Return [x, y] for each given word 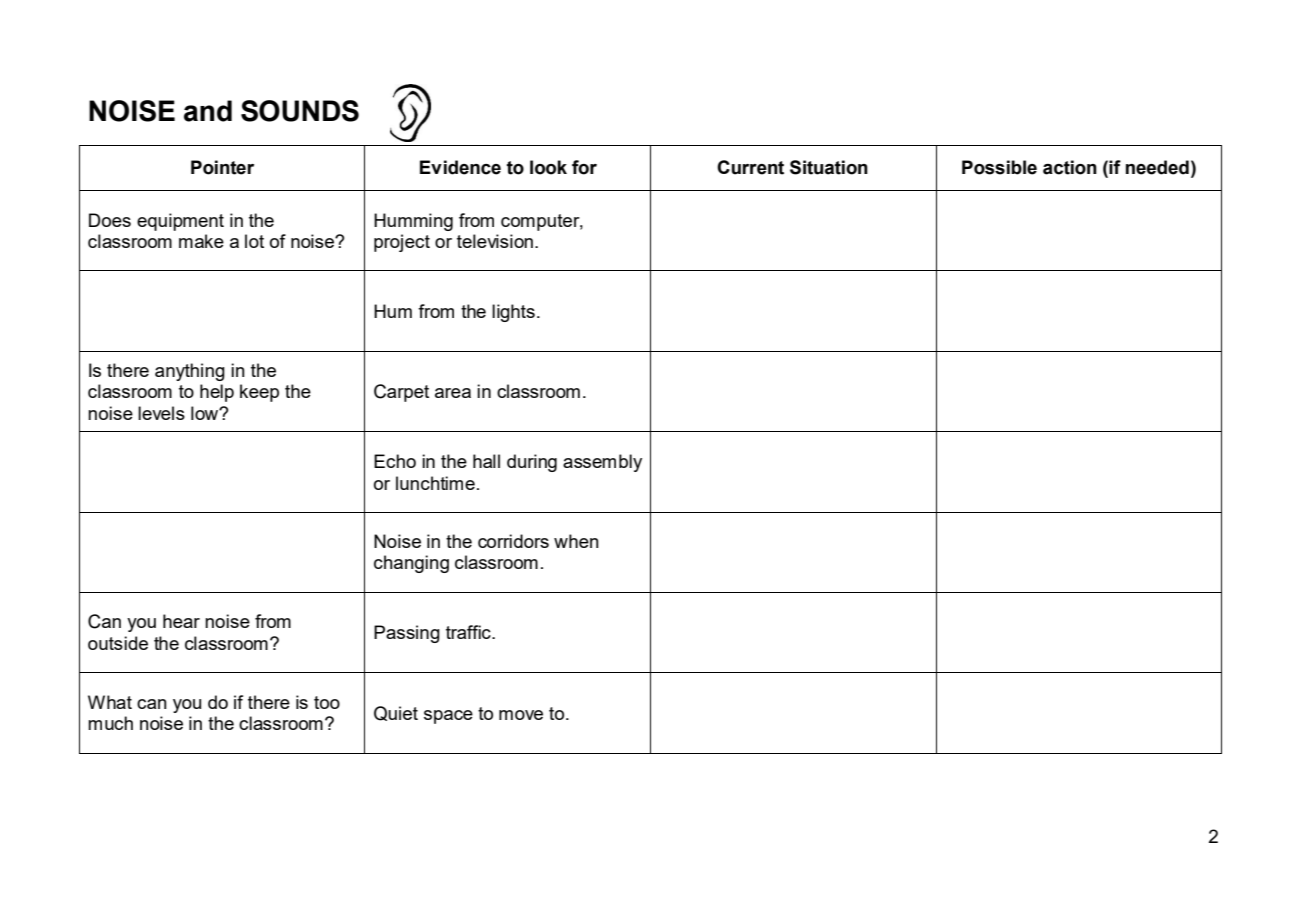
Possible [999, 167]
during [532, 463]
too [327, 702]
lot [254, 241]
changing [411, 564]
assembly [602, 463]
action [1070, 167]
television [495, 241]
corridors [513, 541]
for [584, 167]
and [208, 111]
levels [161, 413]
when [576, 541]
